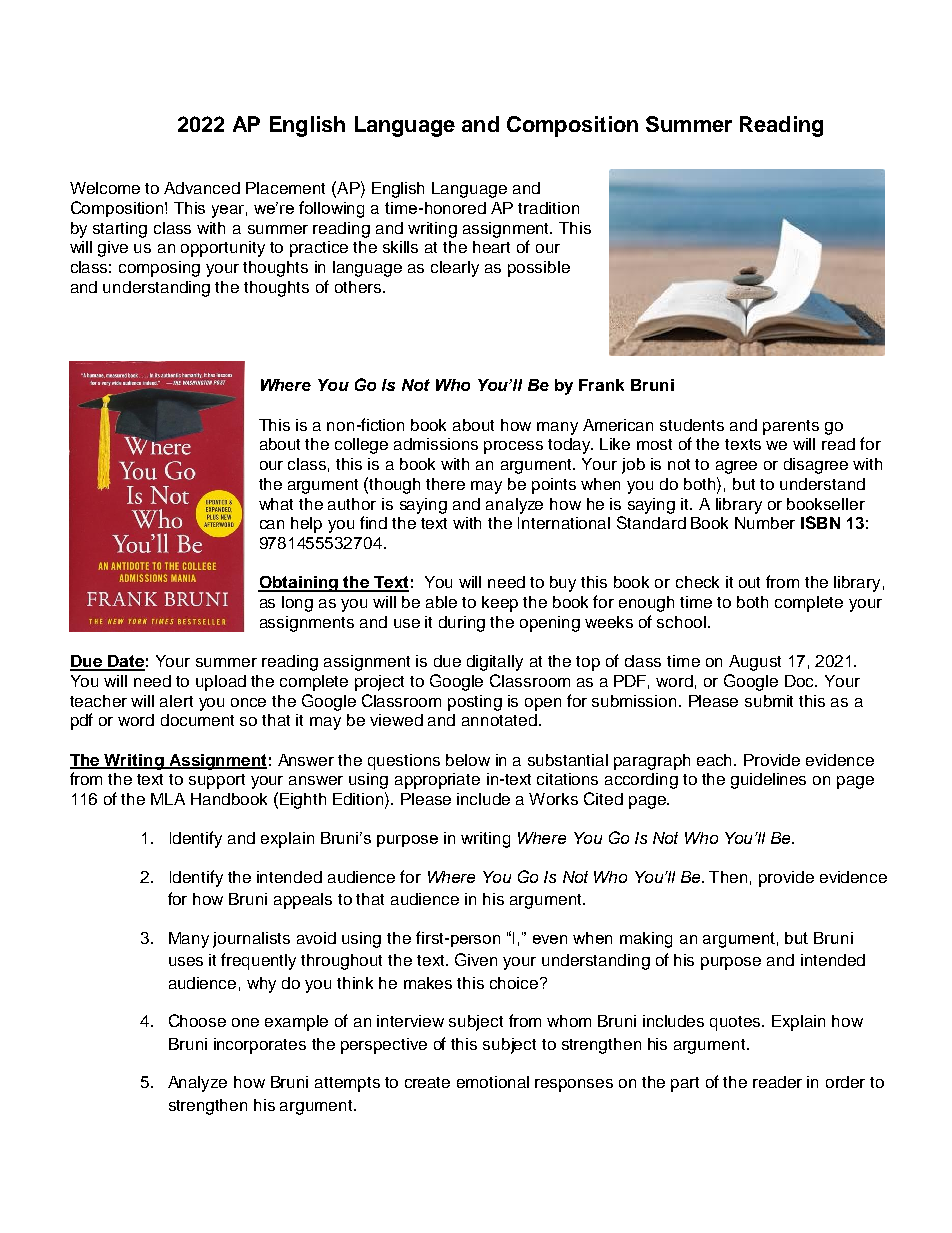  Describe the element at coordinates (493, 1082) in the image. I see `emotional` at that location.
